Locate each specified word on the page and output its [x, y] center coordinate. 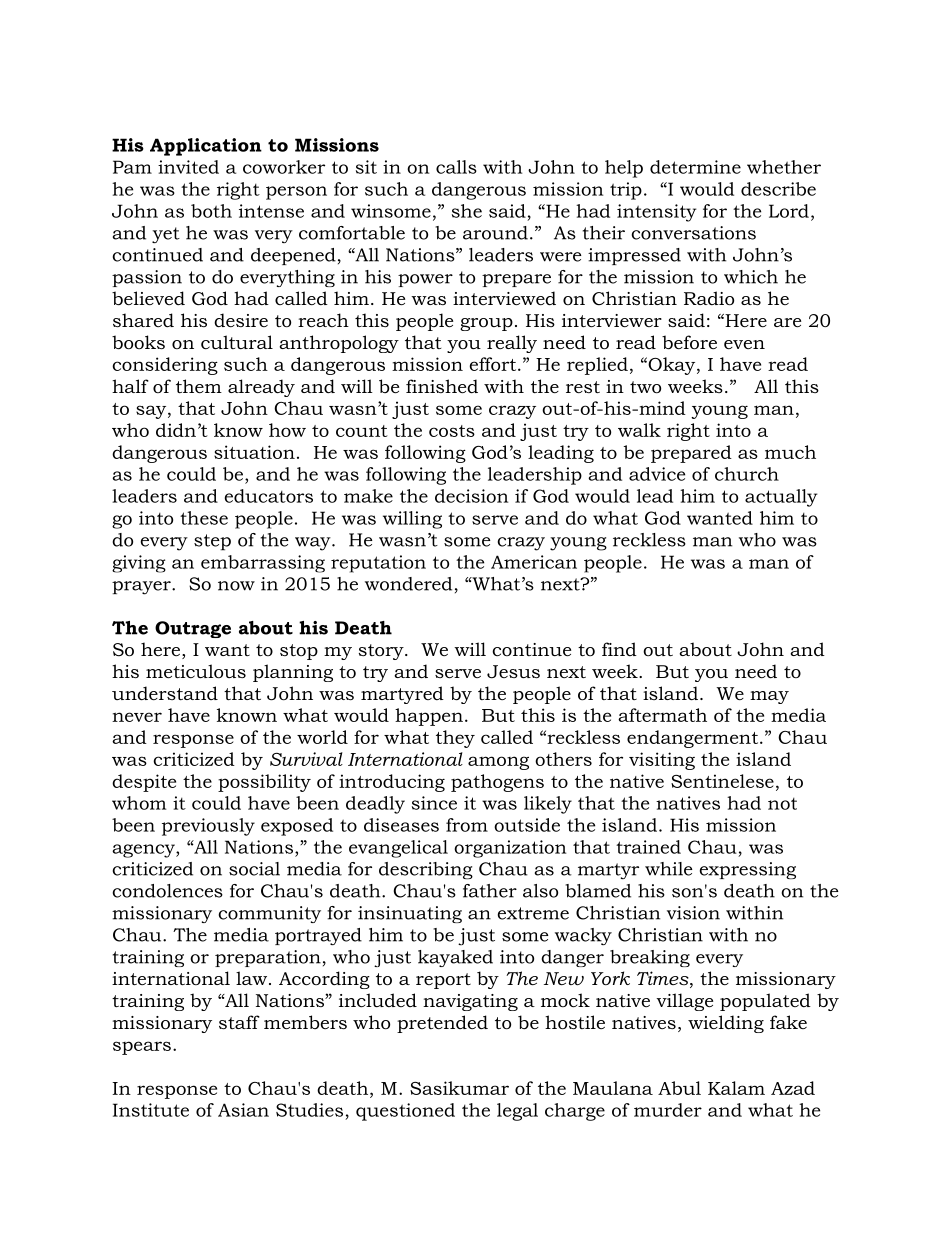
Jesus [513, 672]
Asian [243, 1110]
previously [208, 827]
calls [456, 167]
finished [442, 386]
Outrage [193, 629]
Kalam [736, 1088]
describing [426, 870]
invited [188, 167]
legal [517, 1112]
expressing [748, 870]
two [645, 387]
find [619, 649]
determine [695, 167]
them [199, 386]
